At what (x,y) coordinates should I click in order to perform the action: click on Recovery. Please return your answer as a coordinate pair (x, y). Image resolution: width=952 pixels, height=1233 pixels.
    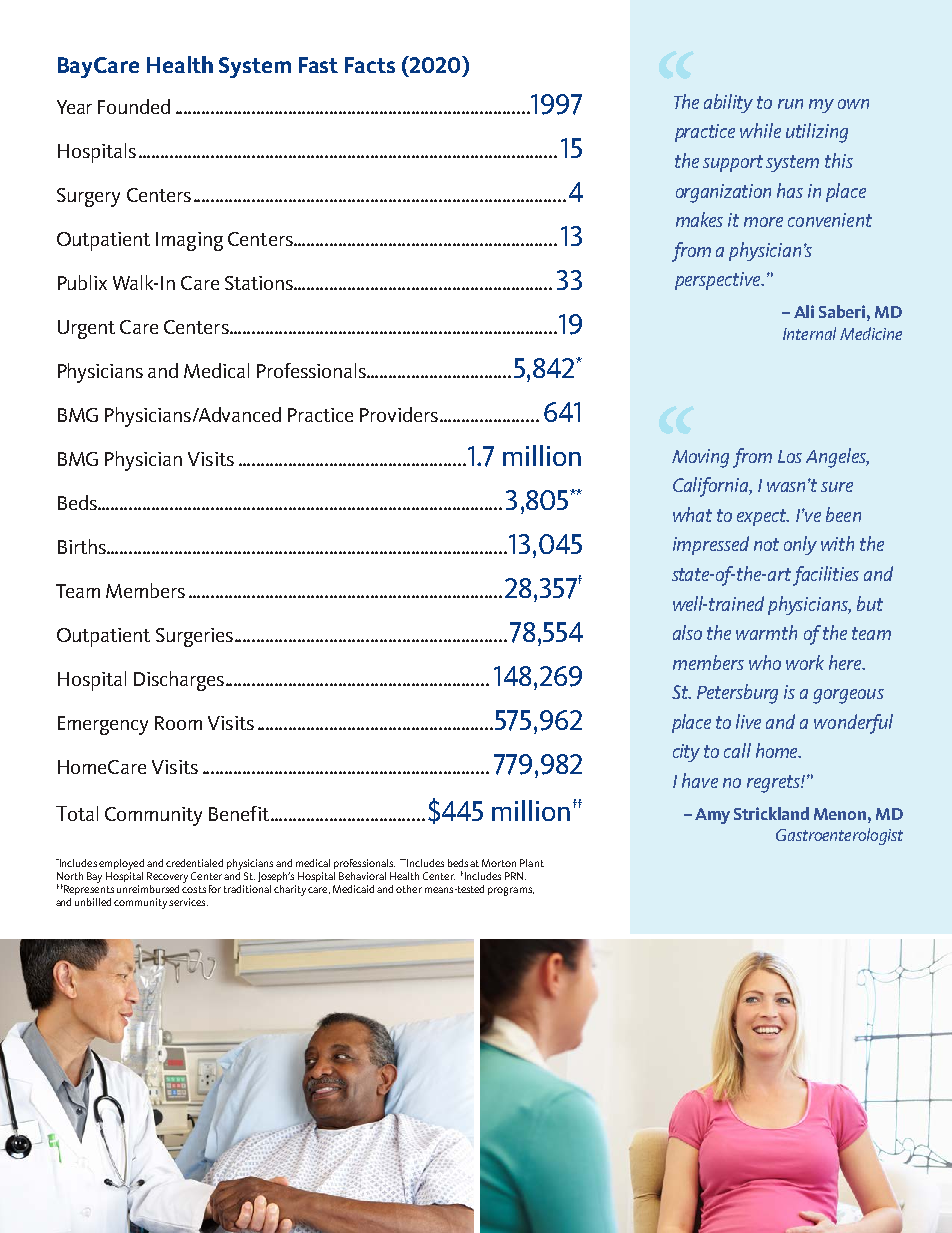
    Looking at the image, I should click on (167, 877).
